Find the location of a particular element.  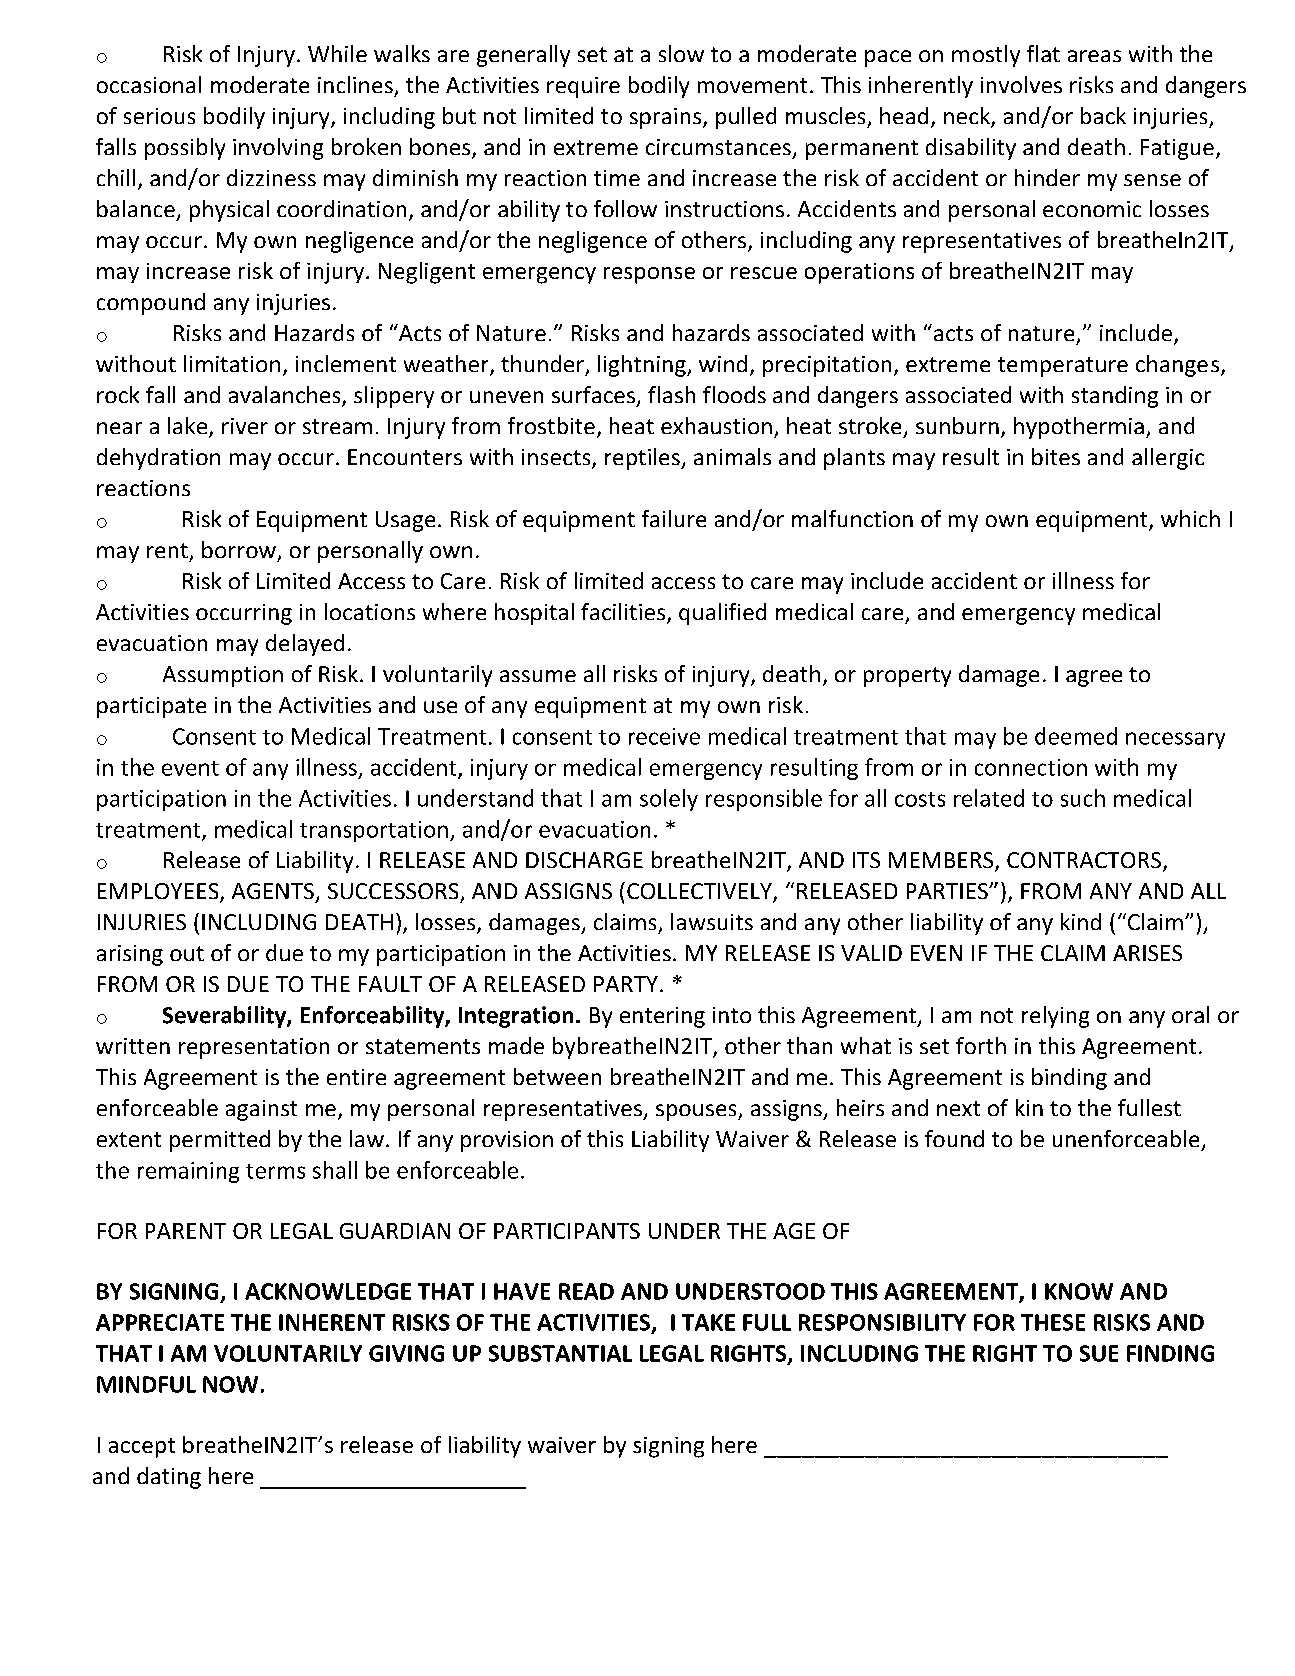

SUBSTANTIAL is located at coordinates (560, 1353).
